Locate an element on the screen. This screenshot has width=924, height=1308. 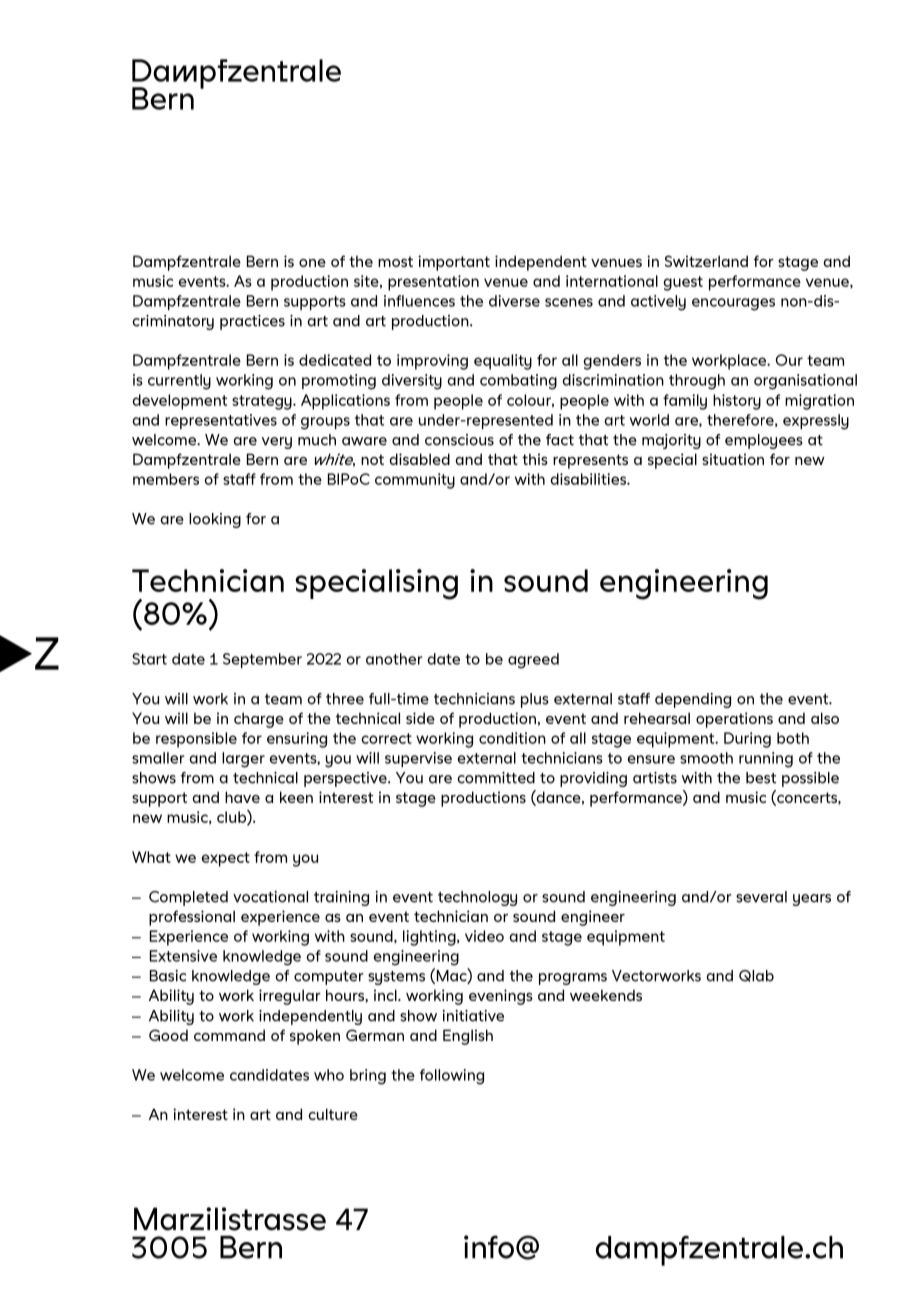
command is located at coordinates (229, 1035).
